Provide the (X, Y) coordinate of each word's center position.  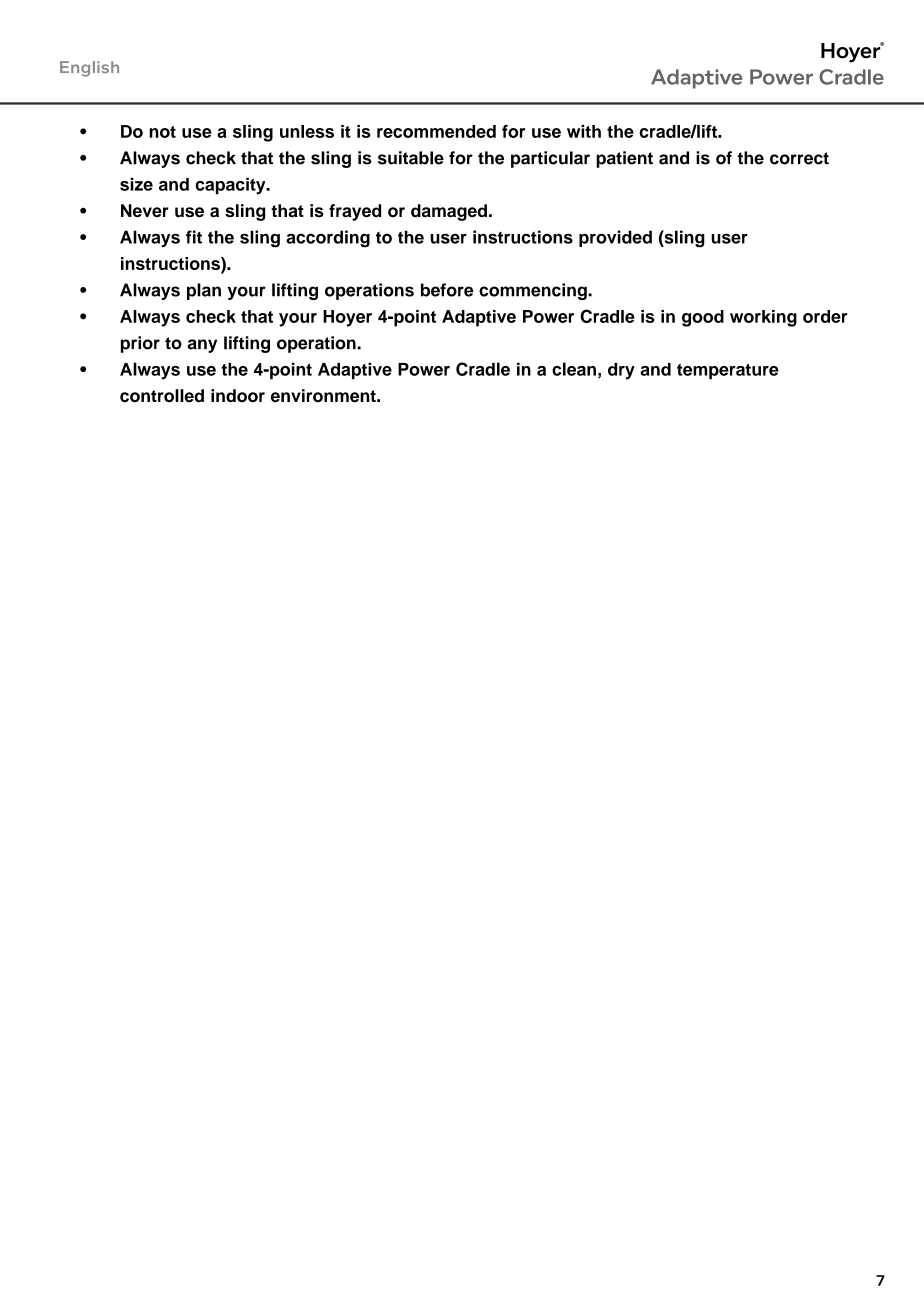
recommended (436, 131)
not (162, 132)
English (89, 69)
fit (194, 237)
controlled (162, 396)
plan (204, 291)
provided (615, 238)
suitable (411, 158)
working (763, 318)
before (447, 290)
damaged (449, 212)
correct (799, 158)
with (584, 131)
